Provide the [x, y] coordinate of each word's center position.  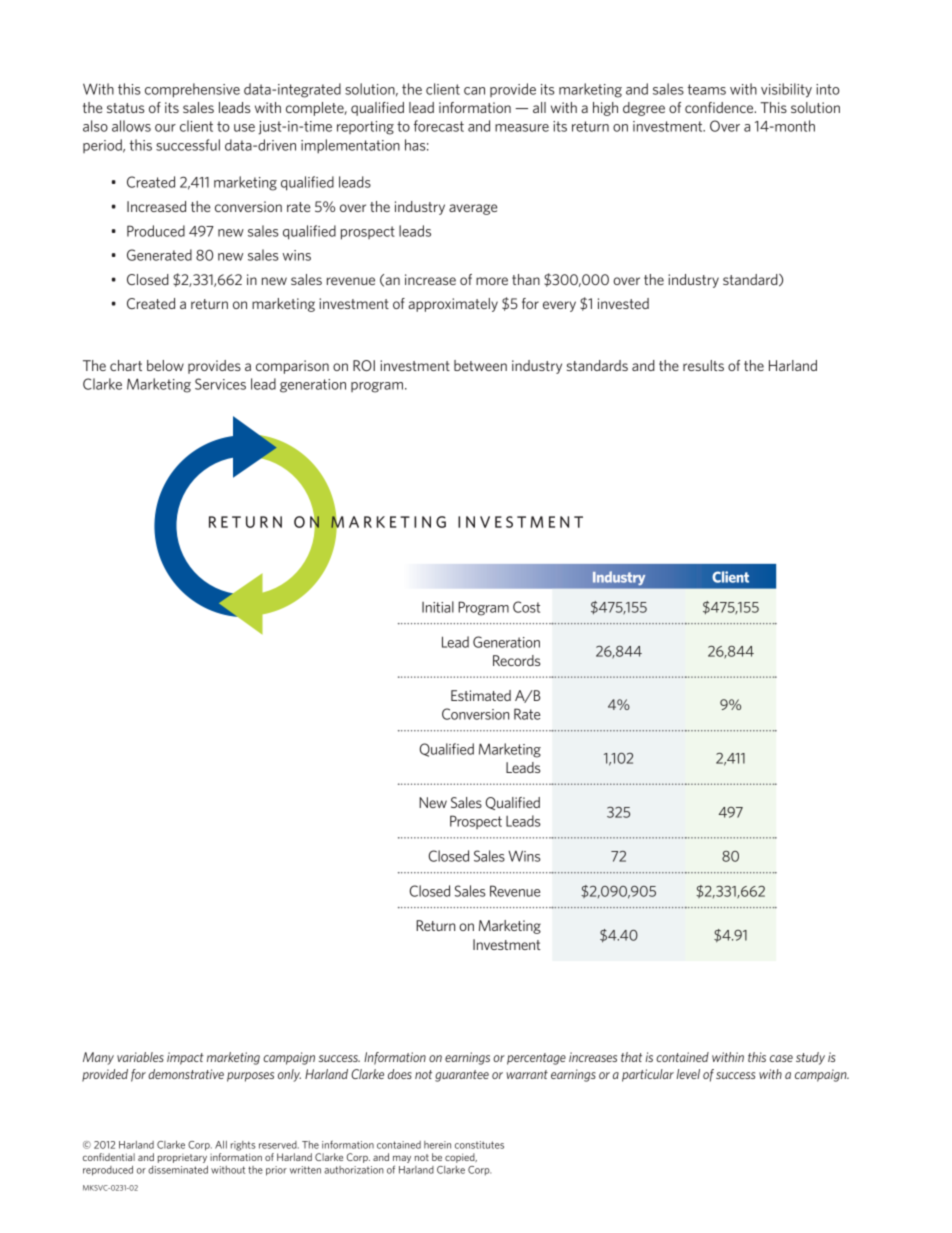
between [480, 365]
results [703, 365]
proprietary [182, 1158]
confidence [720, 107]
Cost [526, 607]
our [165, 128]
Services [220, 384]
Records [516, 660]
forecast [439, 126]
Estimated [481, 695]
